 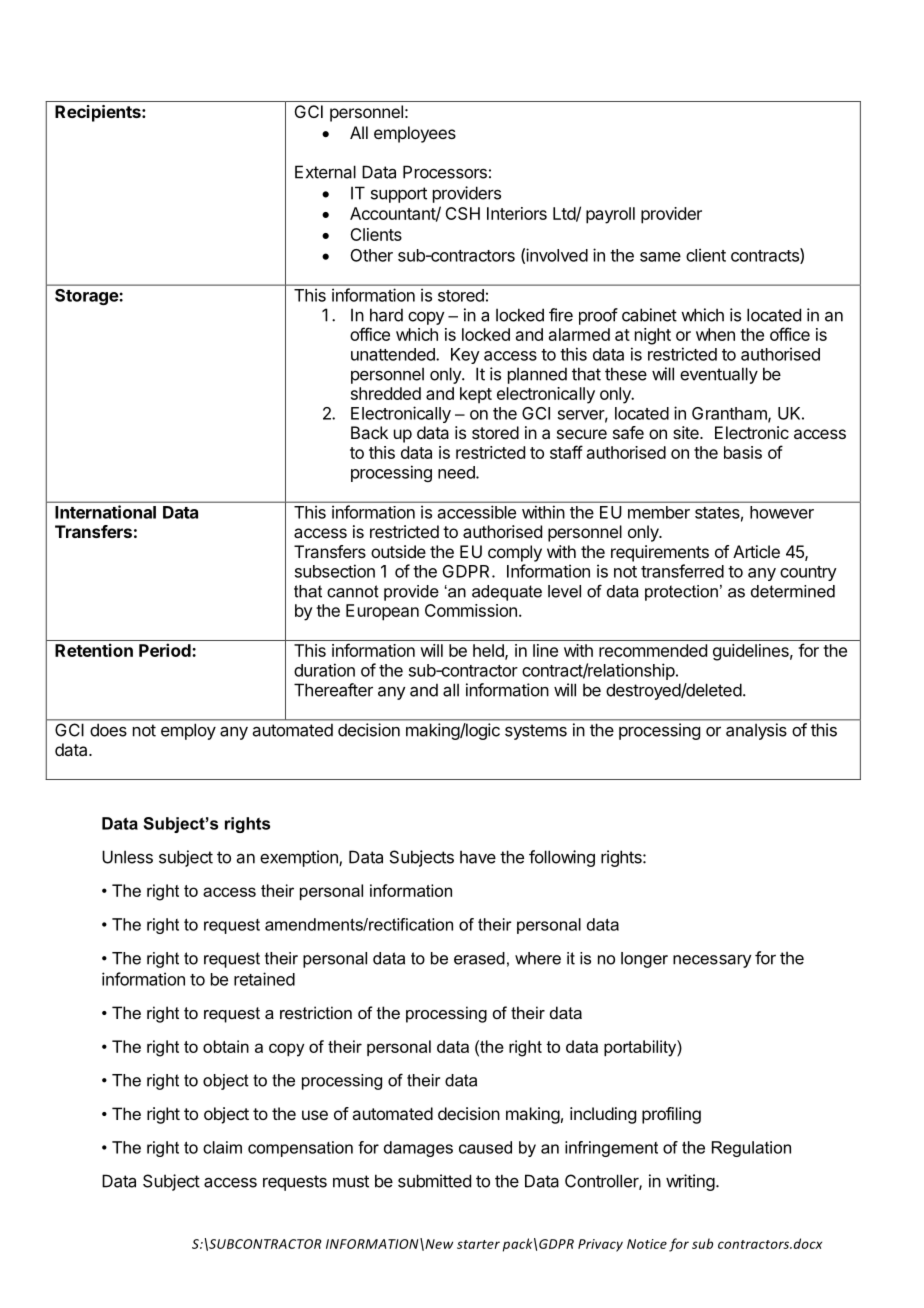 What do you see at coordinates (99, 113) in the document?
I see `Recipients` at bounding box center [99, 113].
